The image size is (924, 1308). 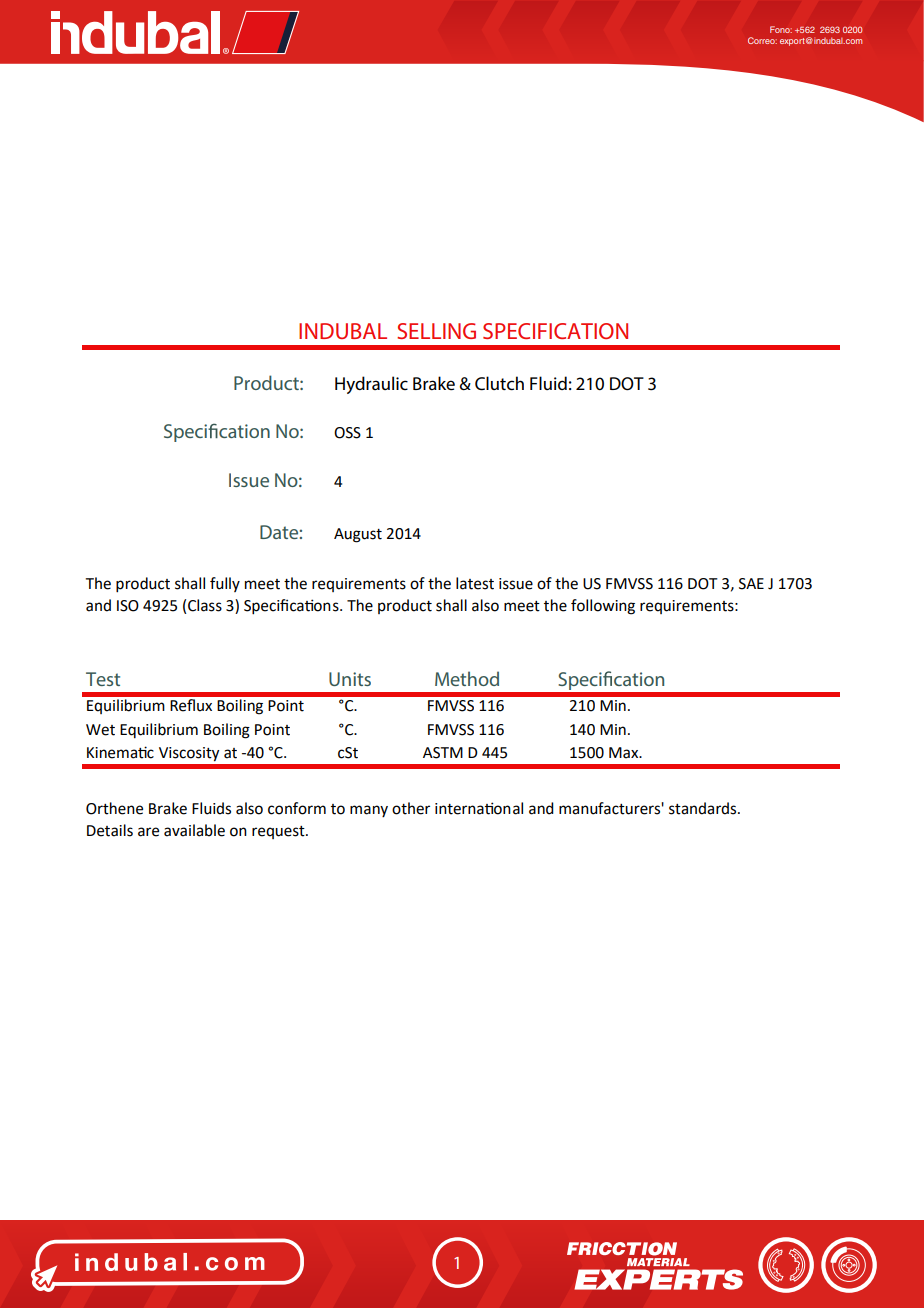 I want to click on available, so click(x=194, y=830).
